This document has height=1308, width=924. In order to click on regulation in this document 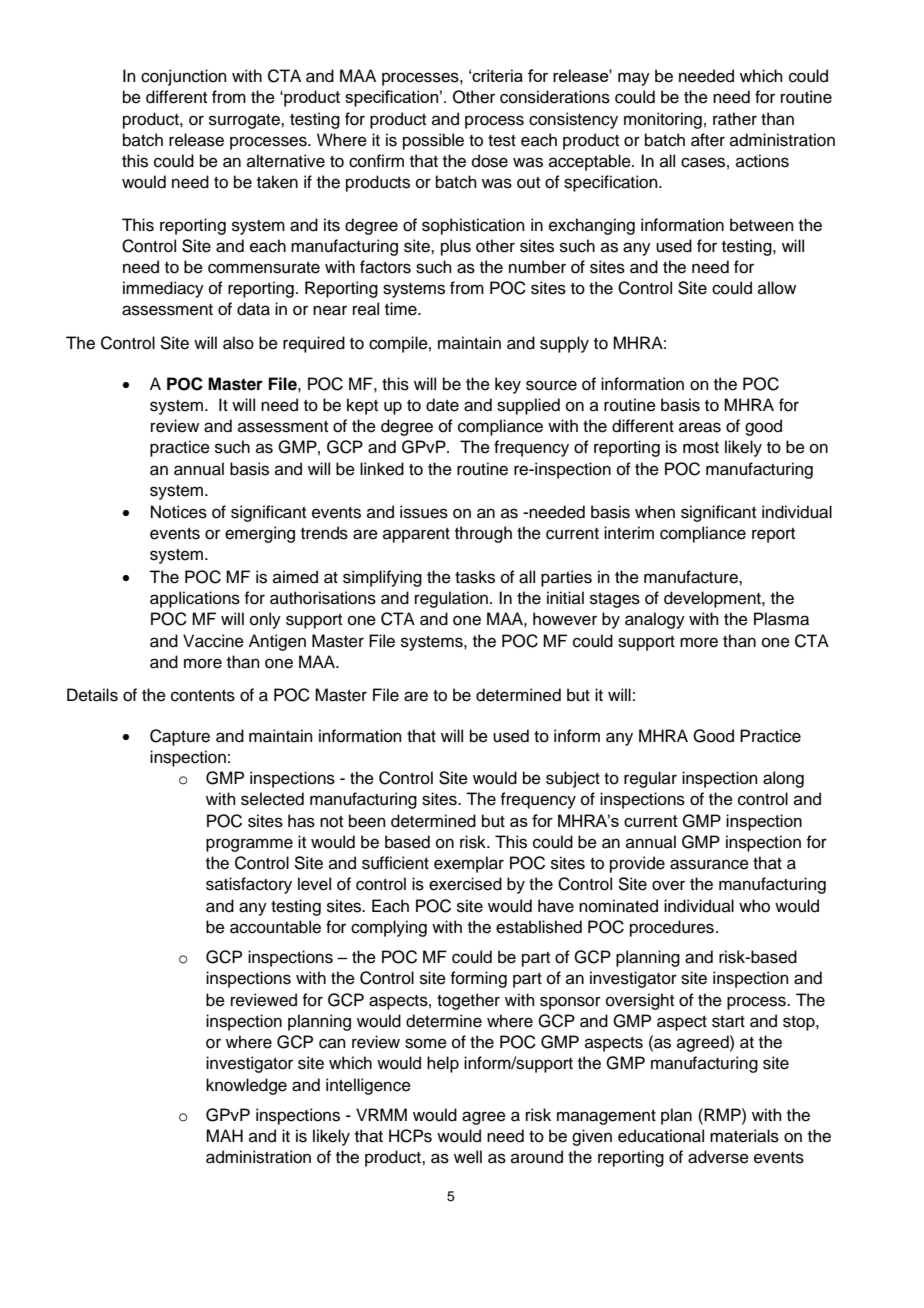, I will do `click(451, 599)`.
